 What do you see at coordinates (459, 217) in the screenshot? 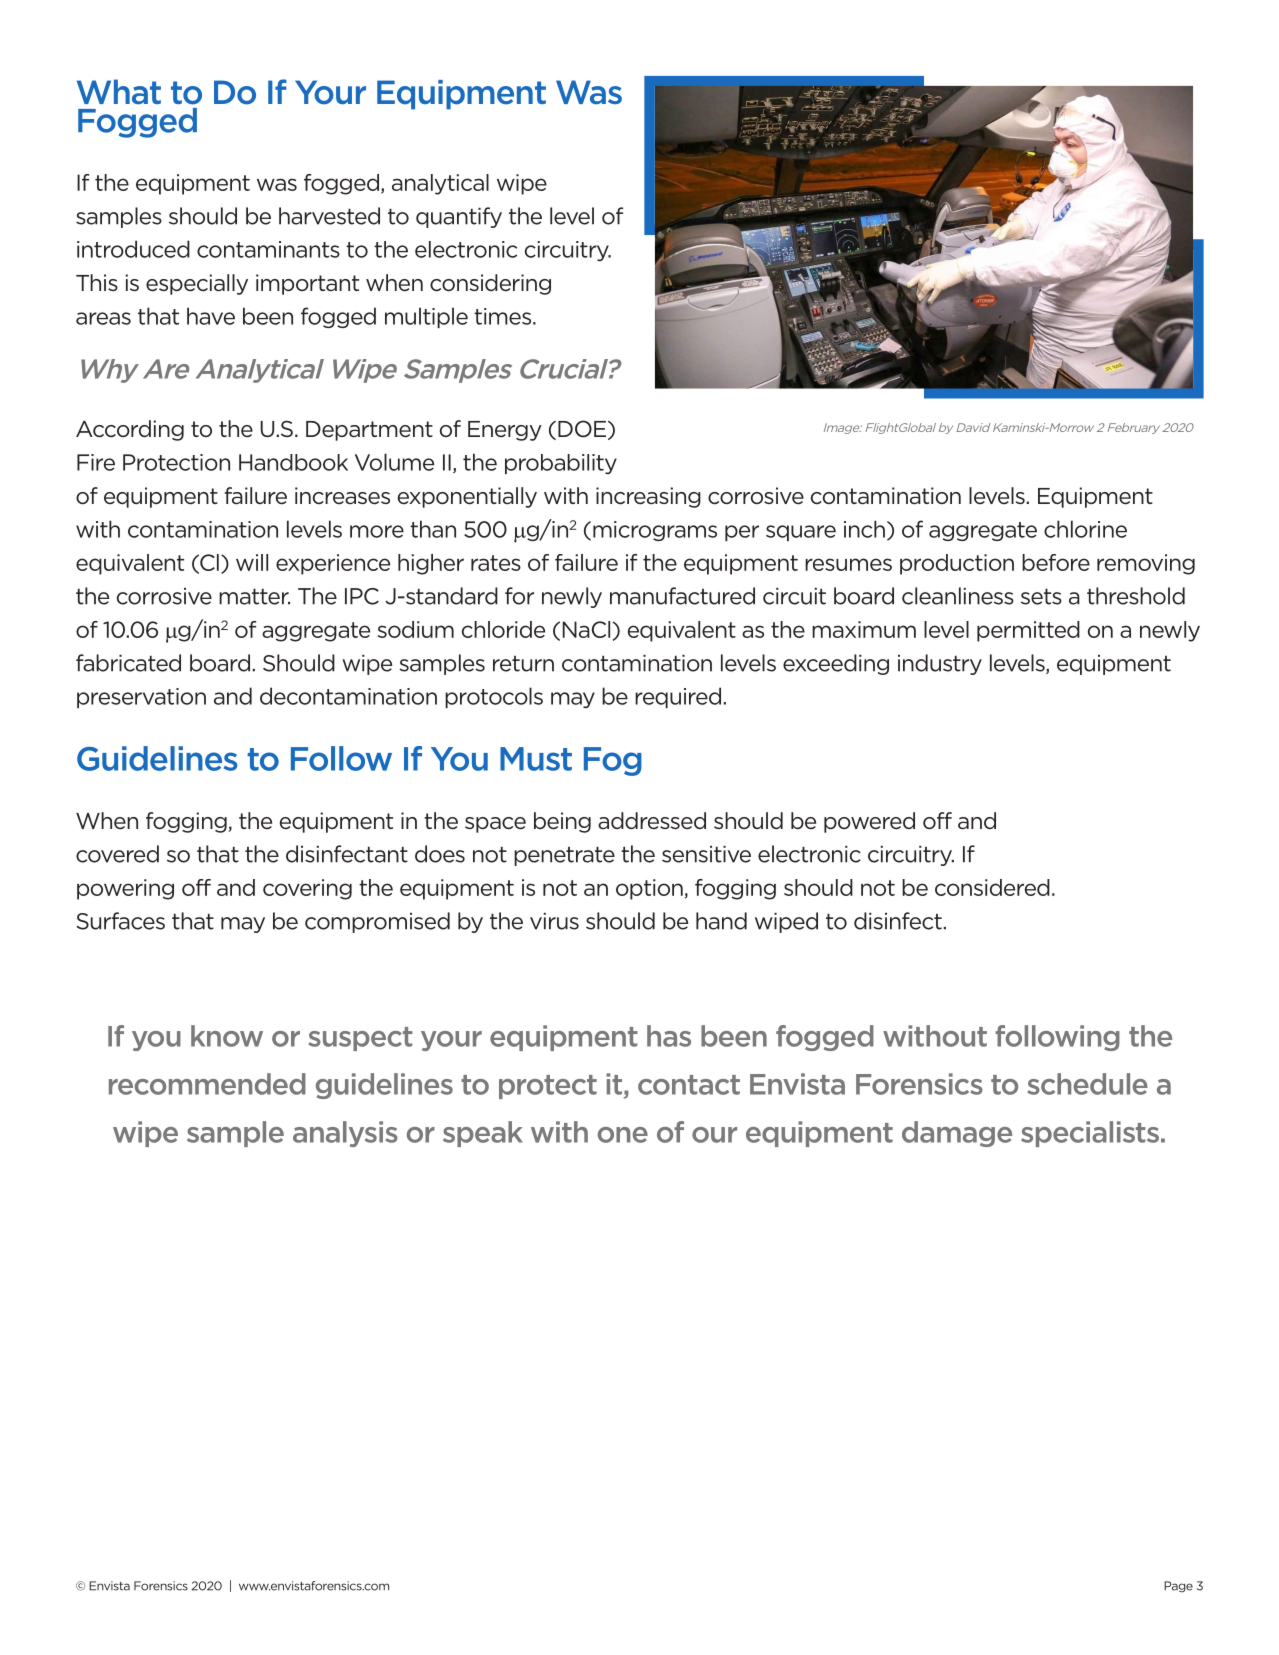
I see `quantify` at bounding box center [459, 217].
